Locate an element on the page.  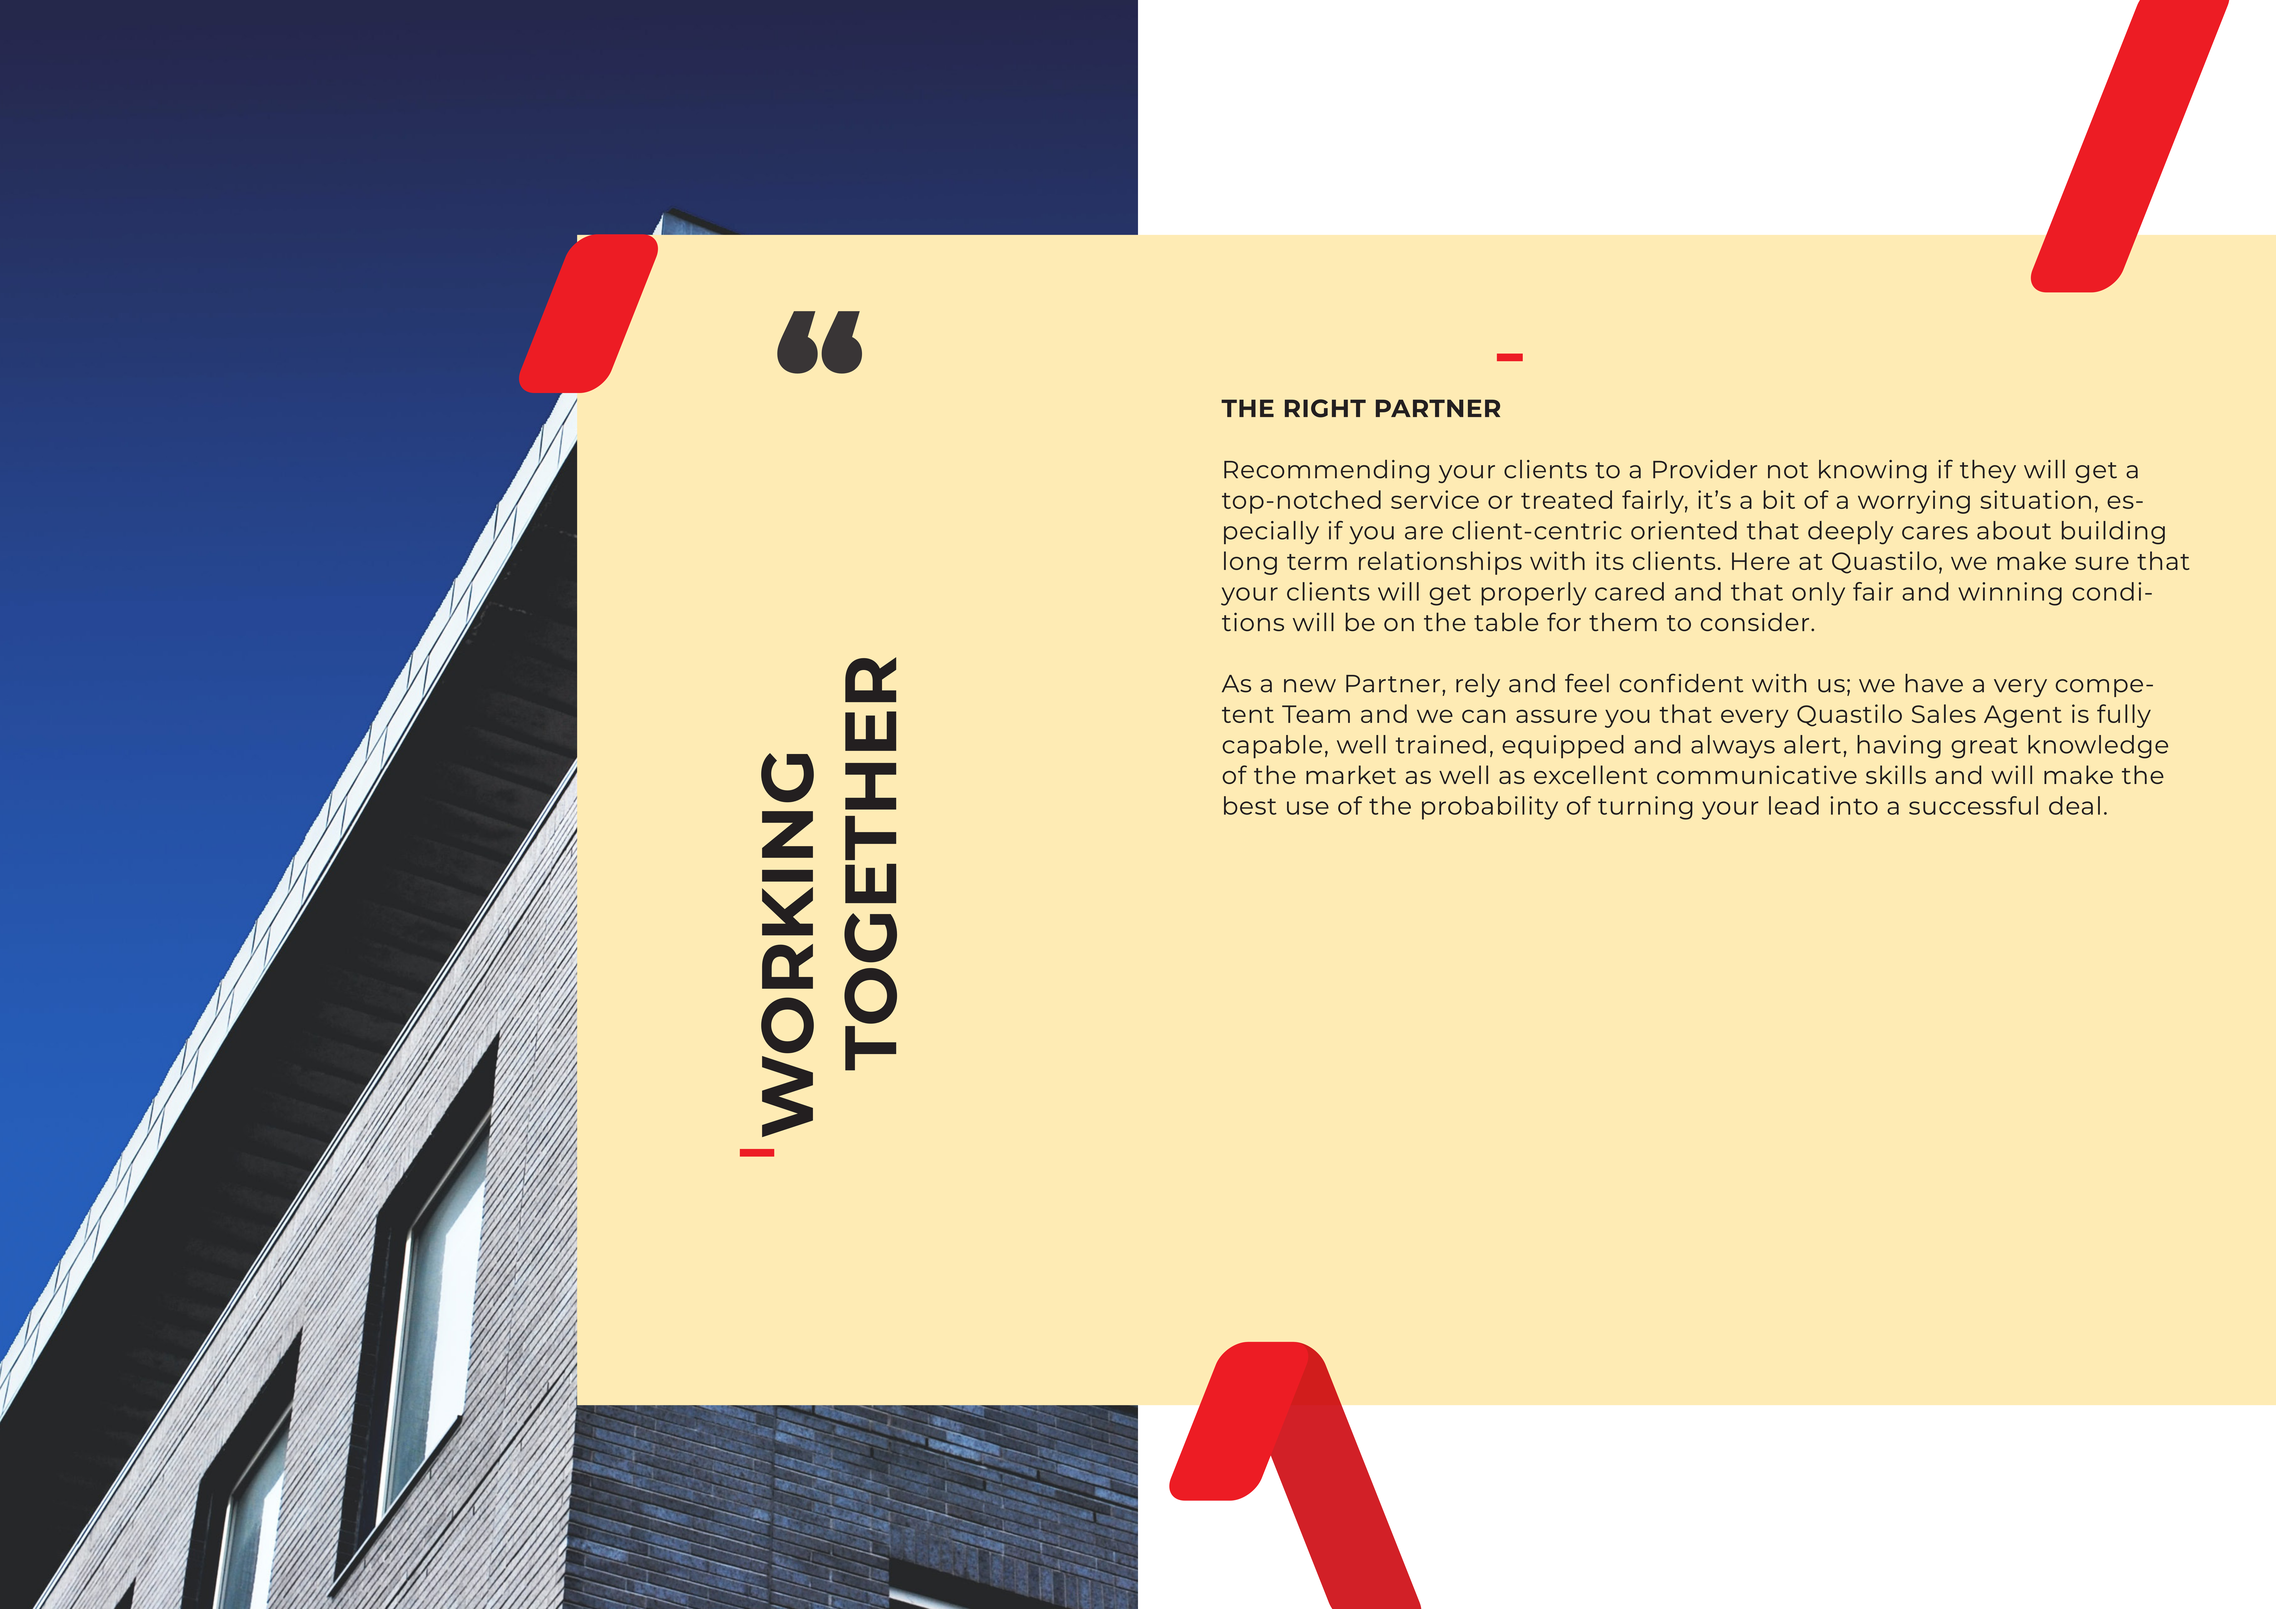
Agent is located at coordinates (2023, 716).
